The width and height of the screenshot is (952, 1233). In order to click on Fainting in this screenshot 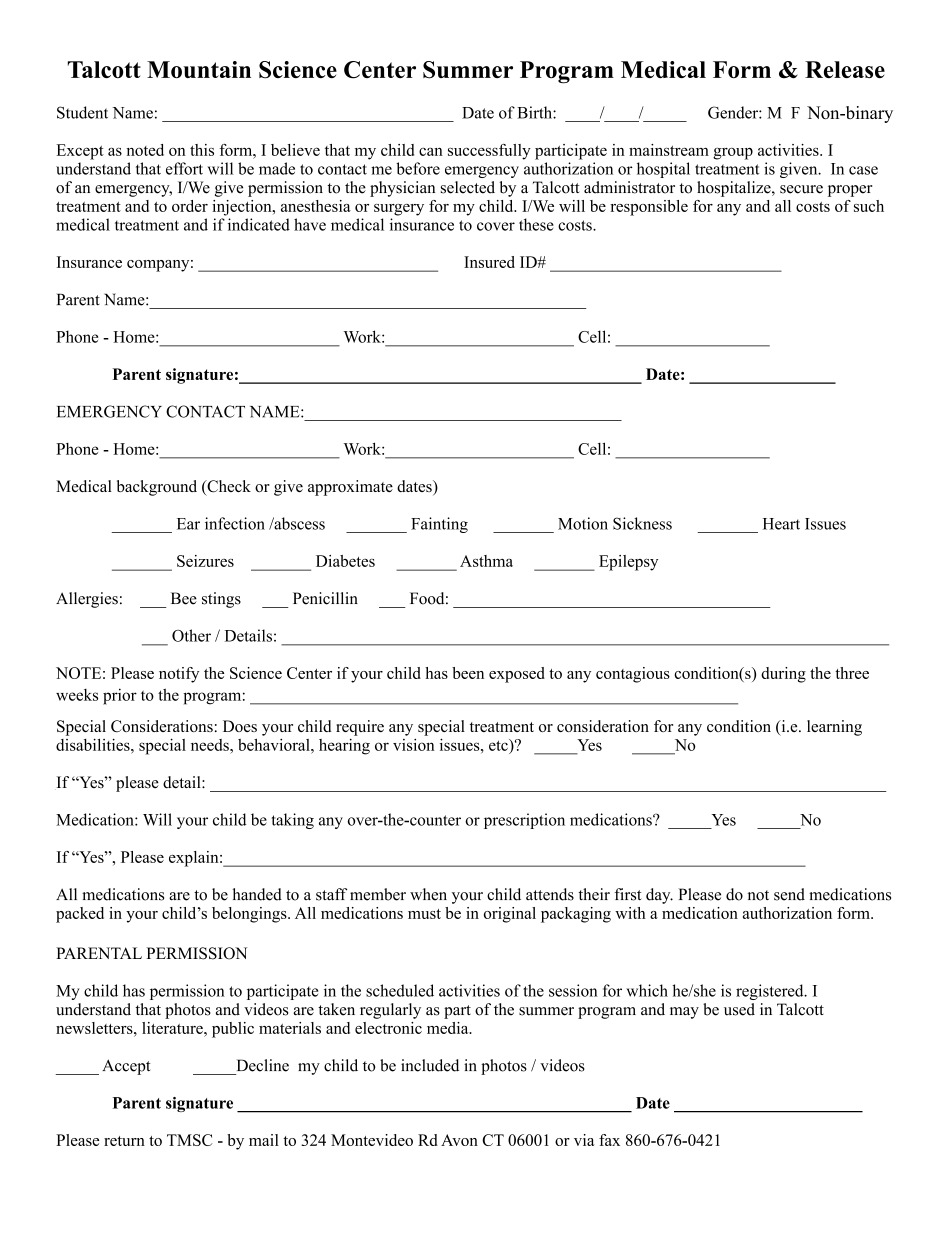, I will do `click(439, 525)`.
